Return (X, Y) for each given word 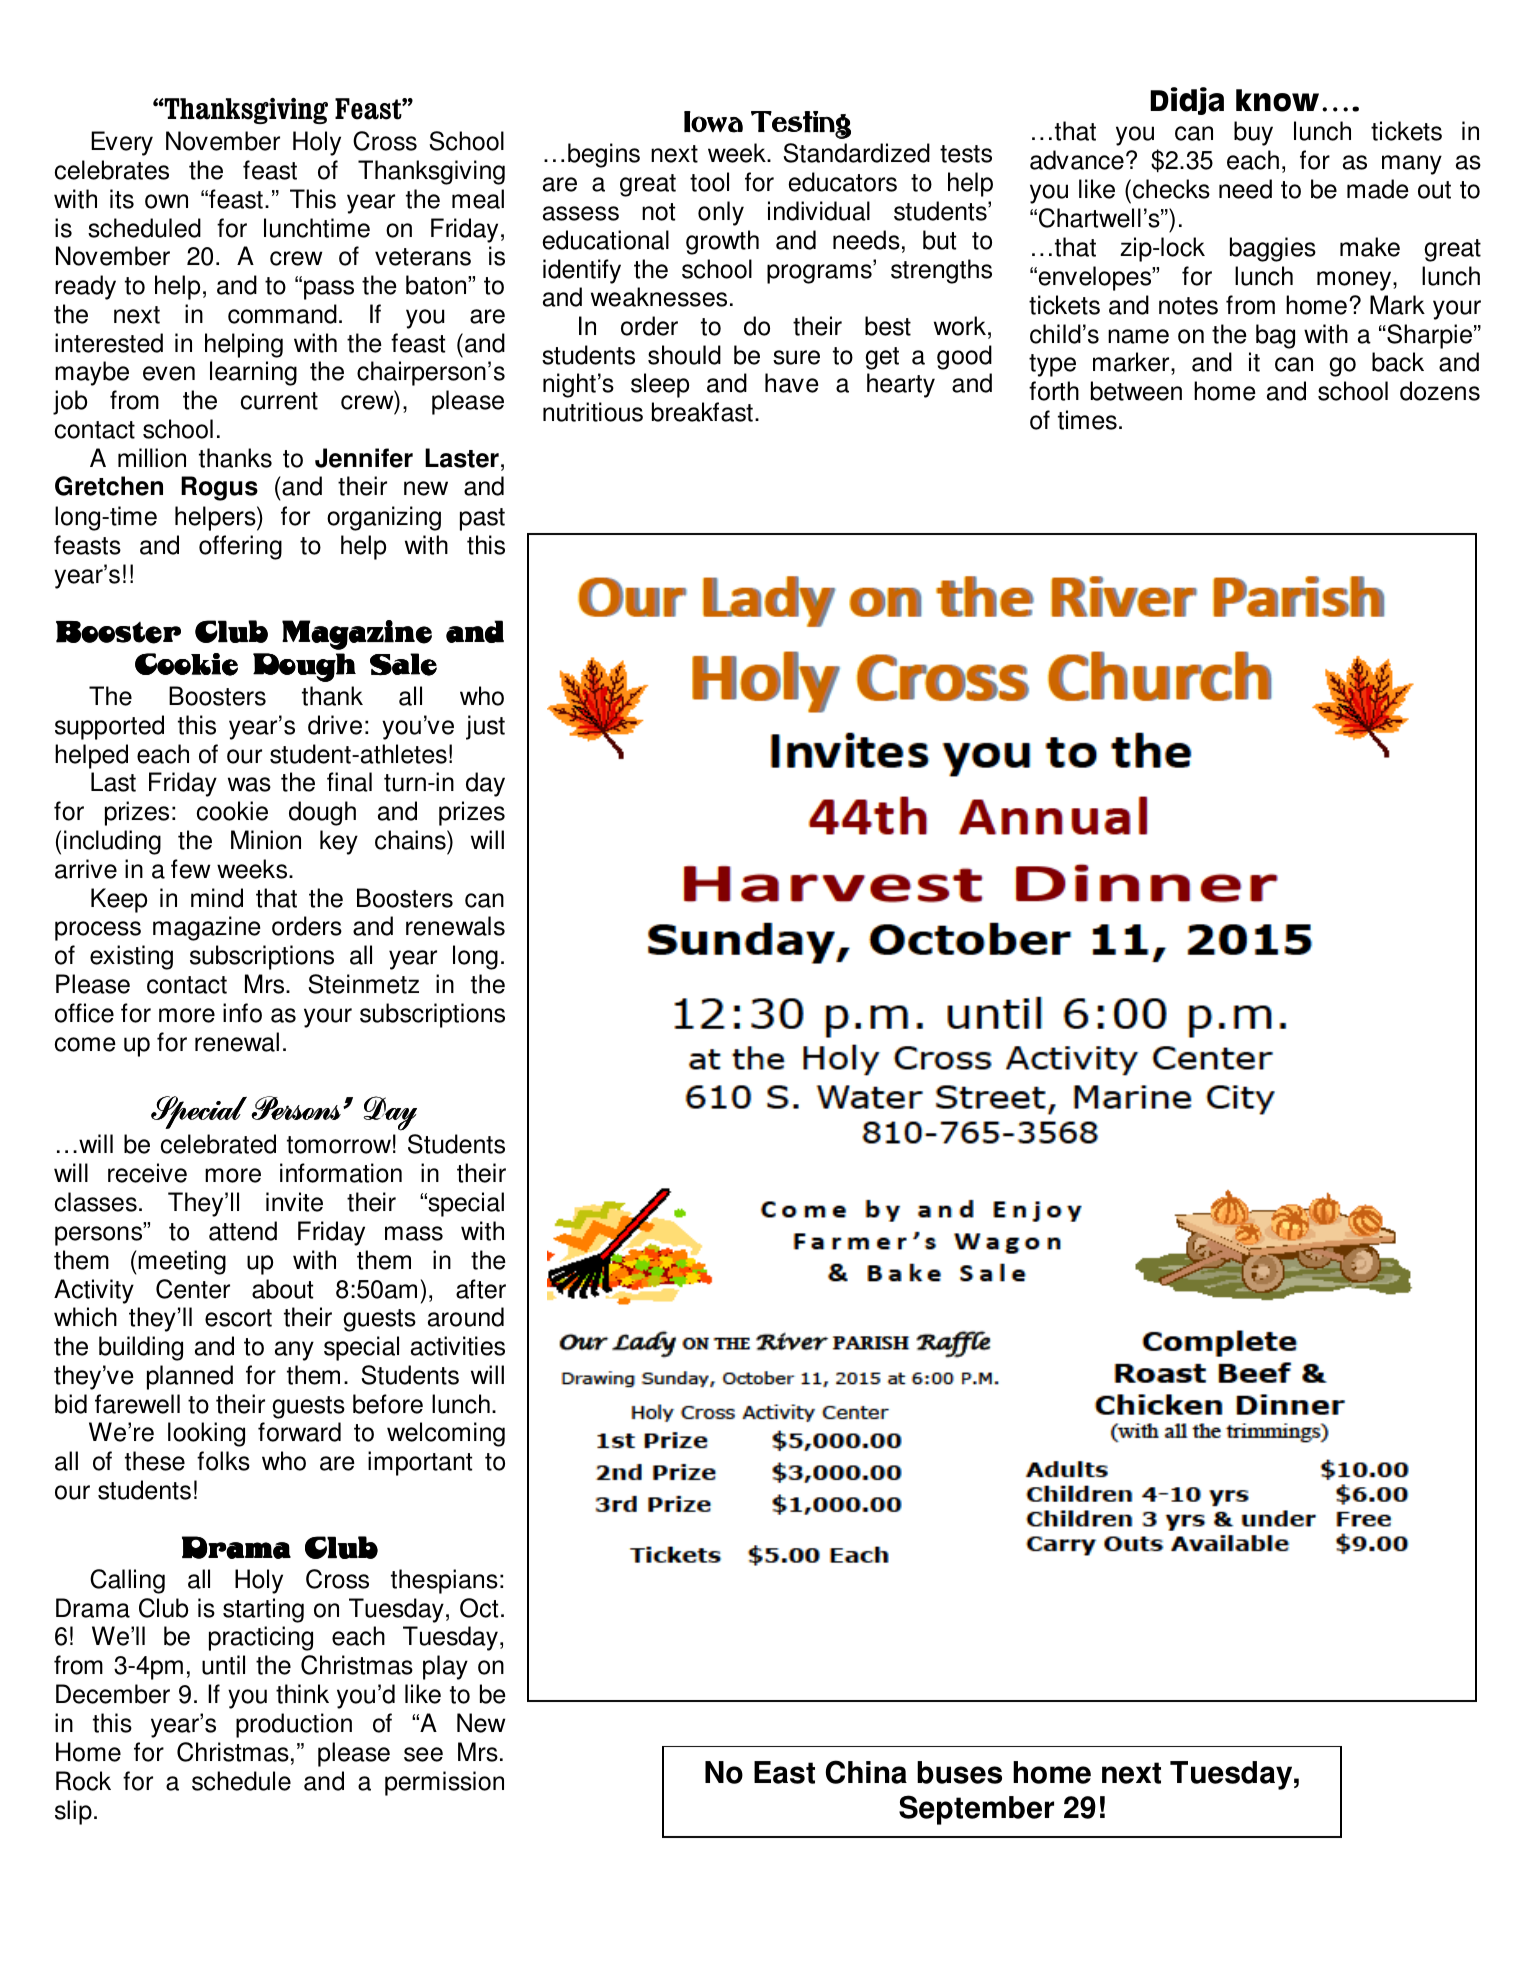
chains (411, 840)
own (166, 201)
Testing (801, 125)
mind (217, 898)
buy (1253, 133)
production (294, 1725)
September (976, 1810)
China (866, 1772)
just (485, 727)
